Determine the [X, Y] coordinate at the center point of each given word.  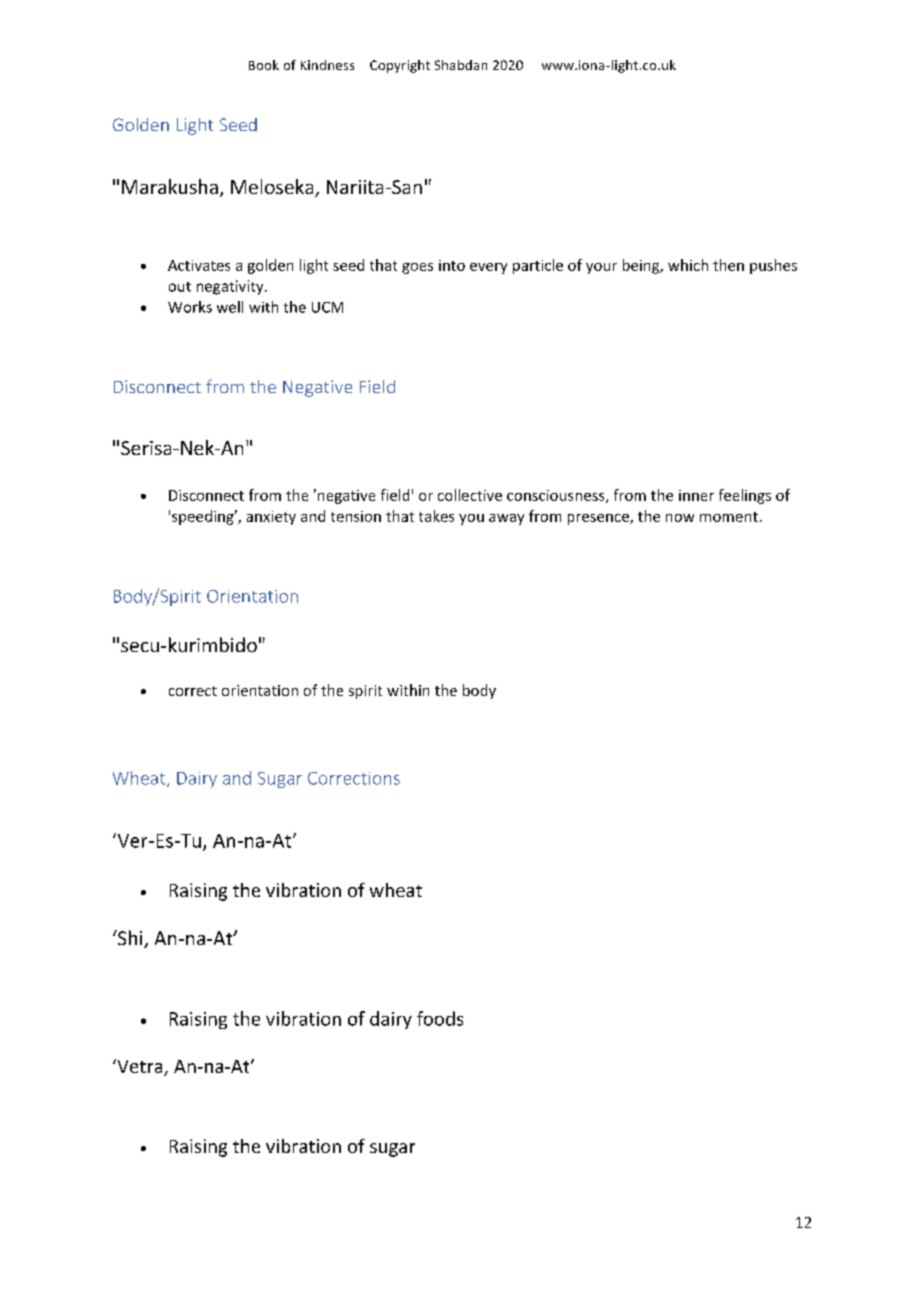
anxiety [271, 518]
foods [440, 1018]
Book [264, 65]
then [728, 265]
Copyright [400, 66]
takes [436, 516]
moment [729, 517]
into [452, 265]
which [688, 265]
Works [190, 307]
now [680, 518]
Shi [130, 939]
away [506, 519]
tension [356, 516]
